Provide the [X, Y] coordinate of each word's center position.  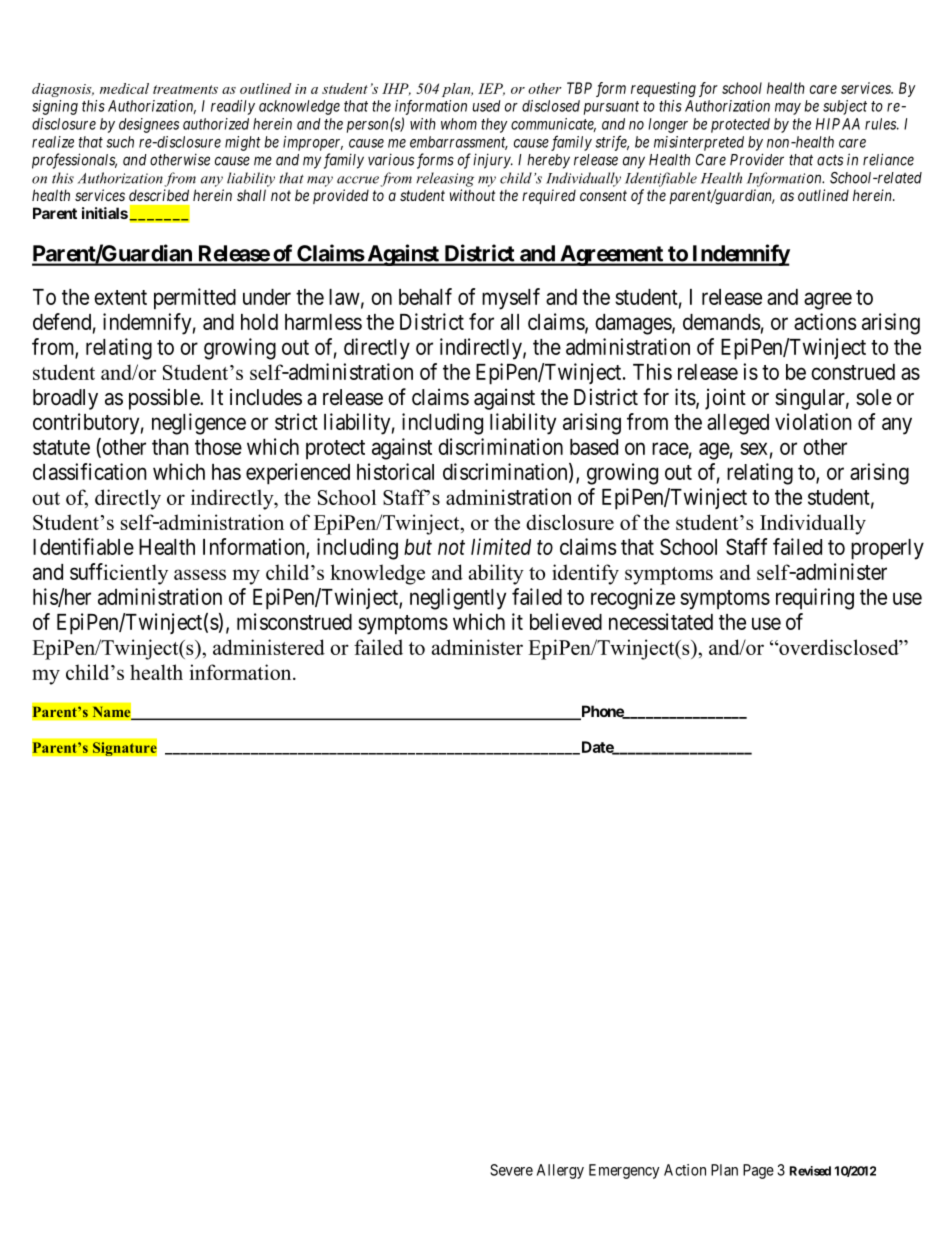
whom [459, 124]
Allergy [560, 1171]
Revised [810, 1171]
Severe [511, 1170]
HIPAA [838, 124]
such [120, 142]
